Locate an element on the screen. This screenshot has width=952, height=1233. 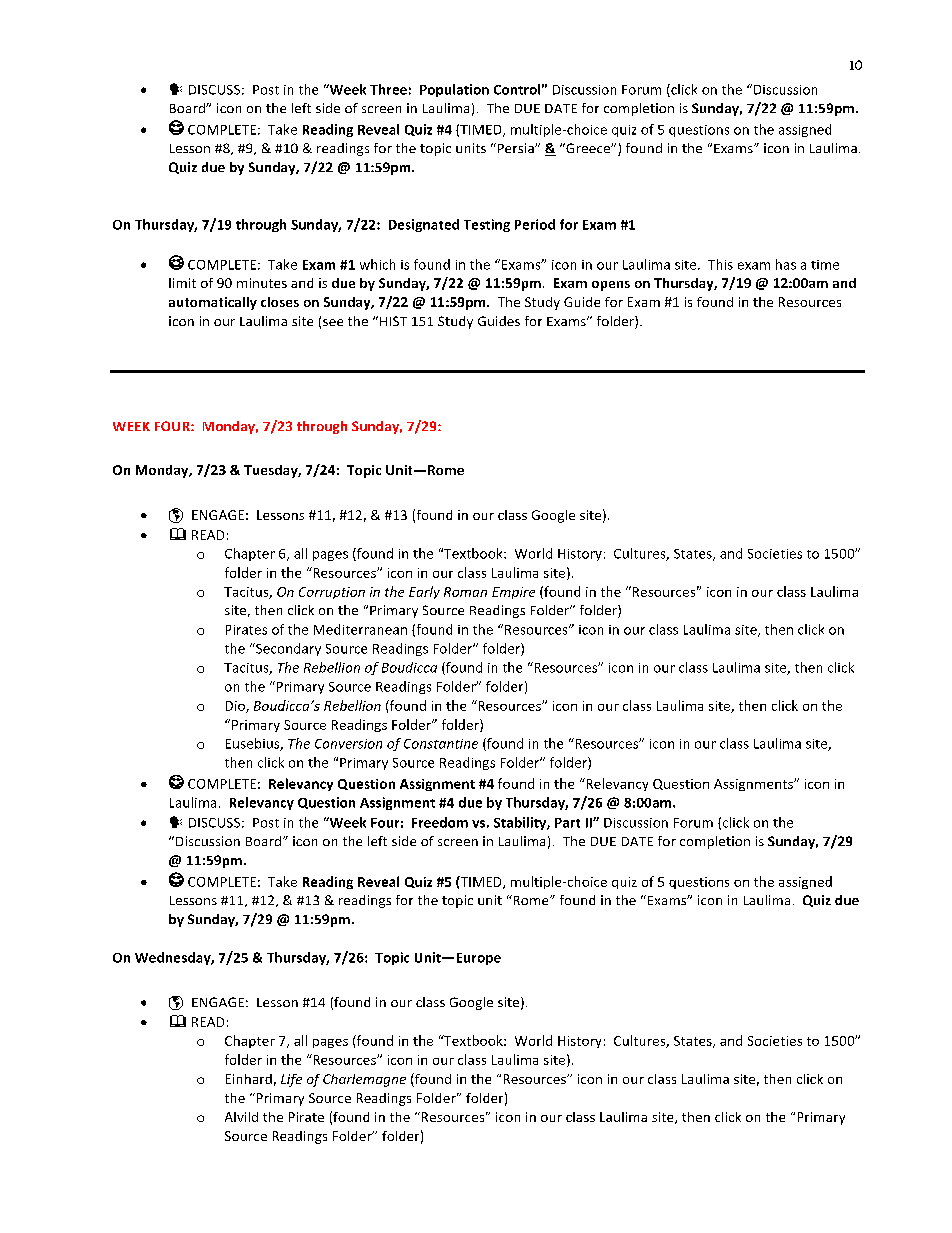
Charlemagne is located at coordinates (364, 1080).
